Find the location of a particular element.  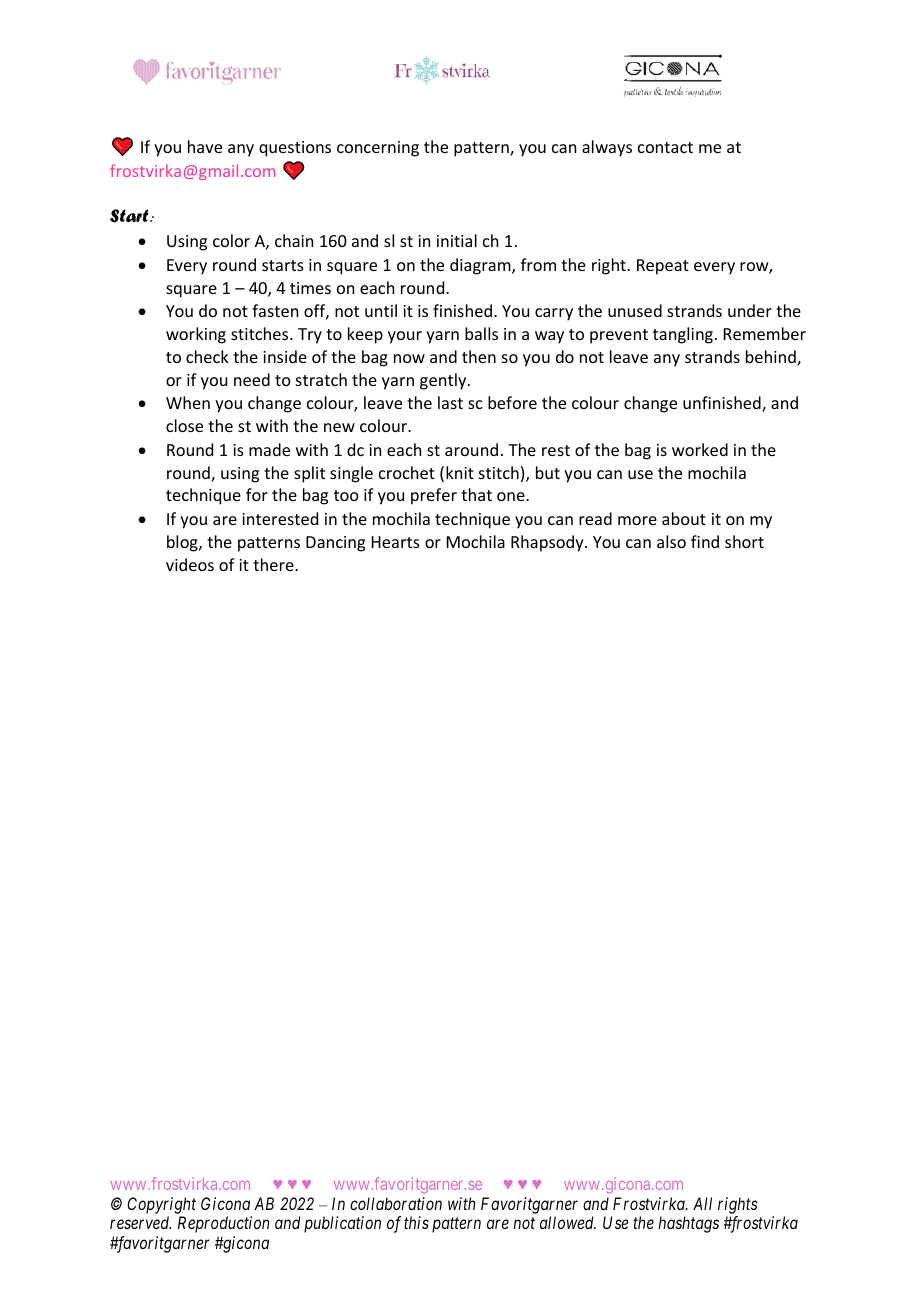

Reproduction is located at coordinates (223, 1224).
